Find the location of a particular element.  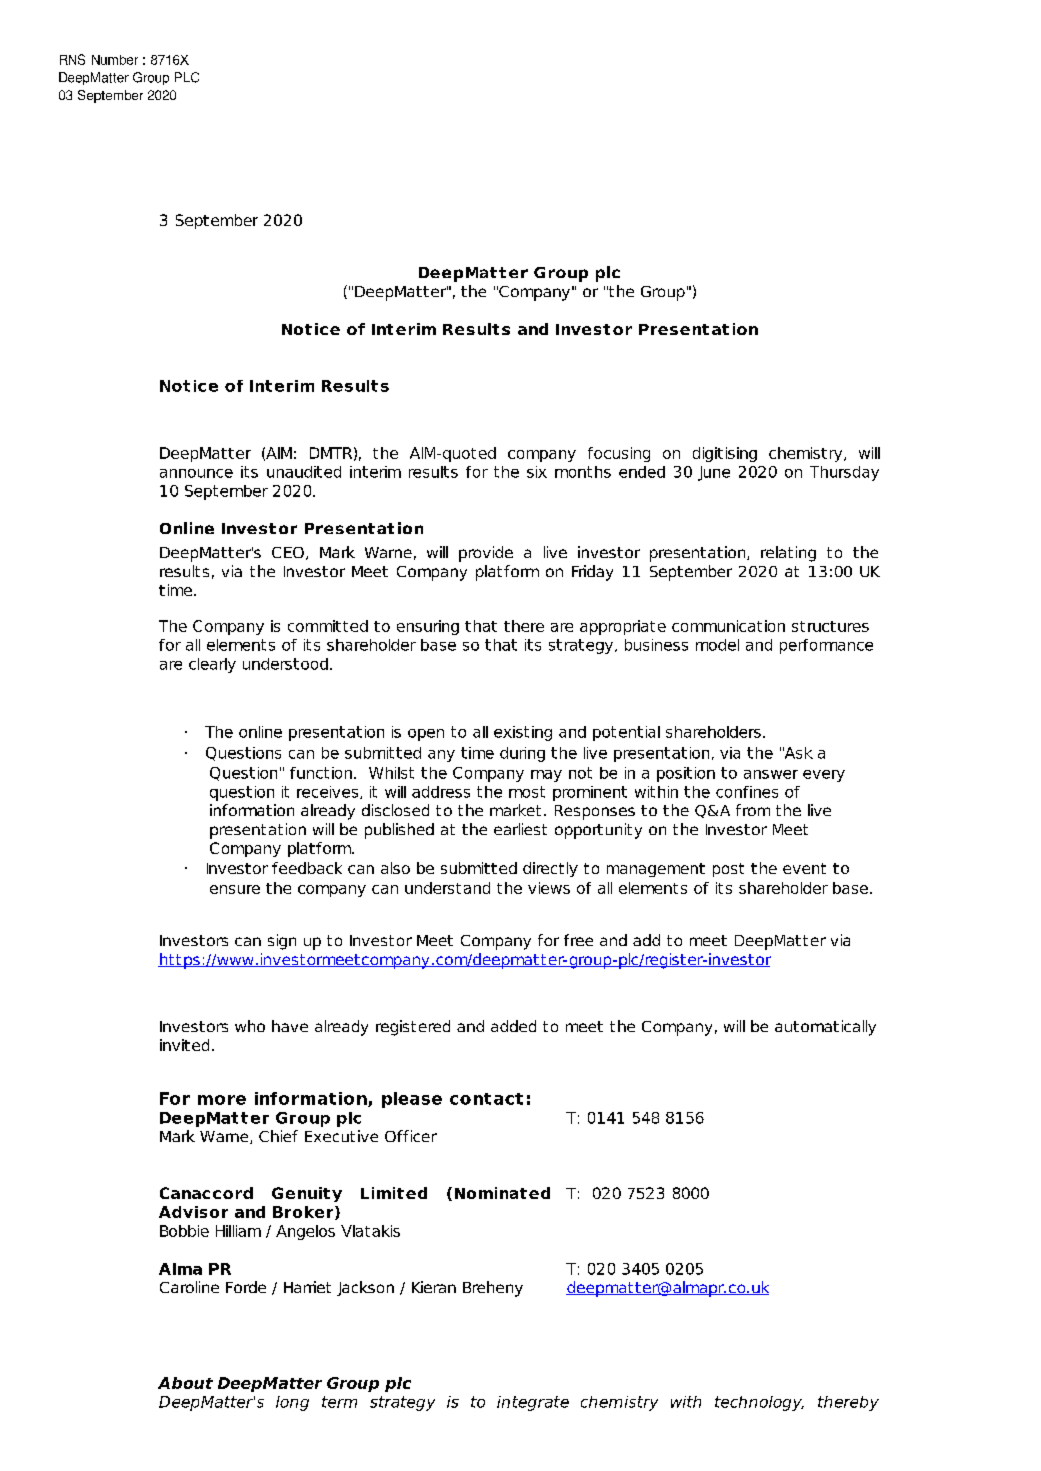

open is located at coordinates (426, 735).
